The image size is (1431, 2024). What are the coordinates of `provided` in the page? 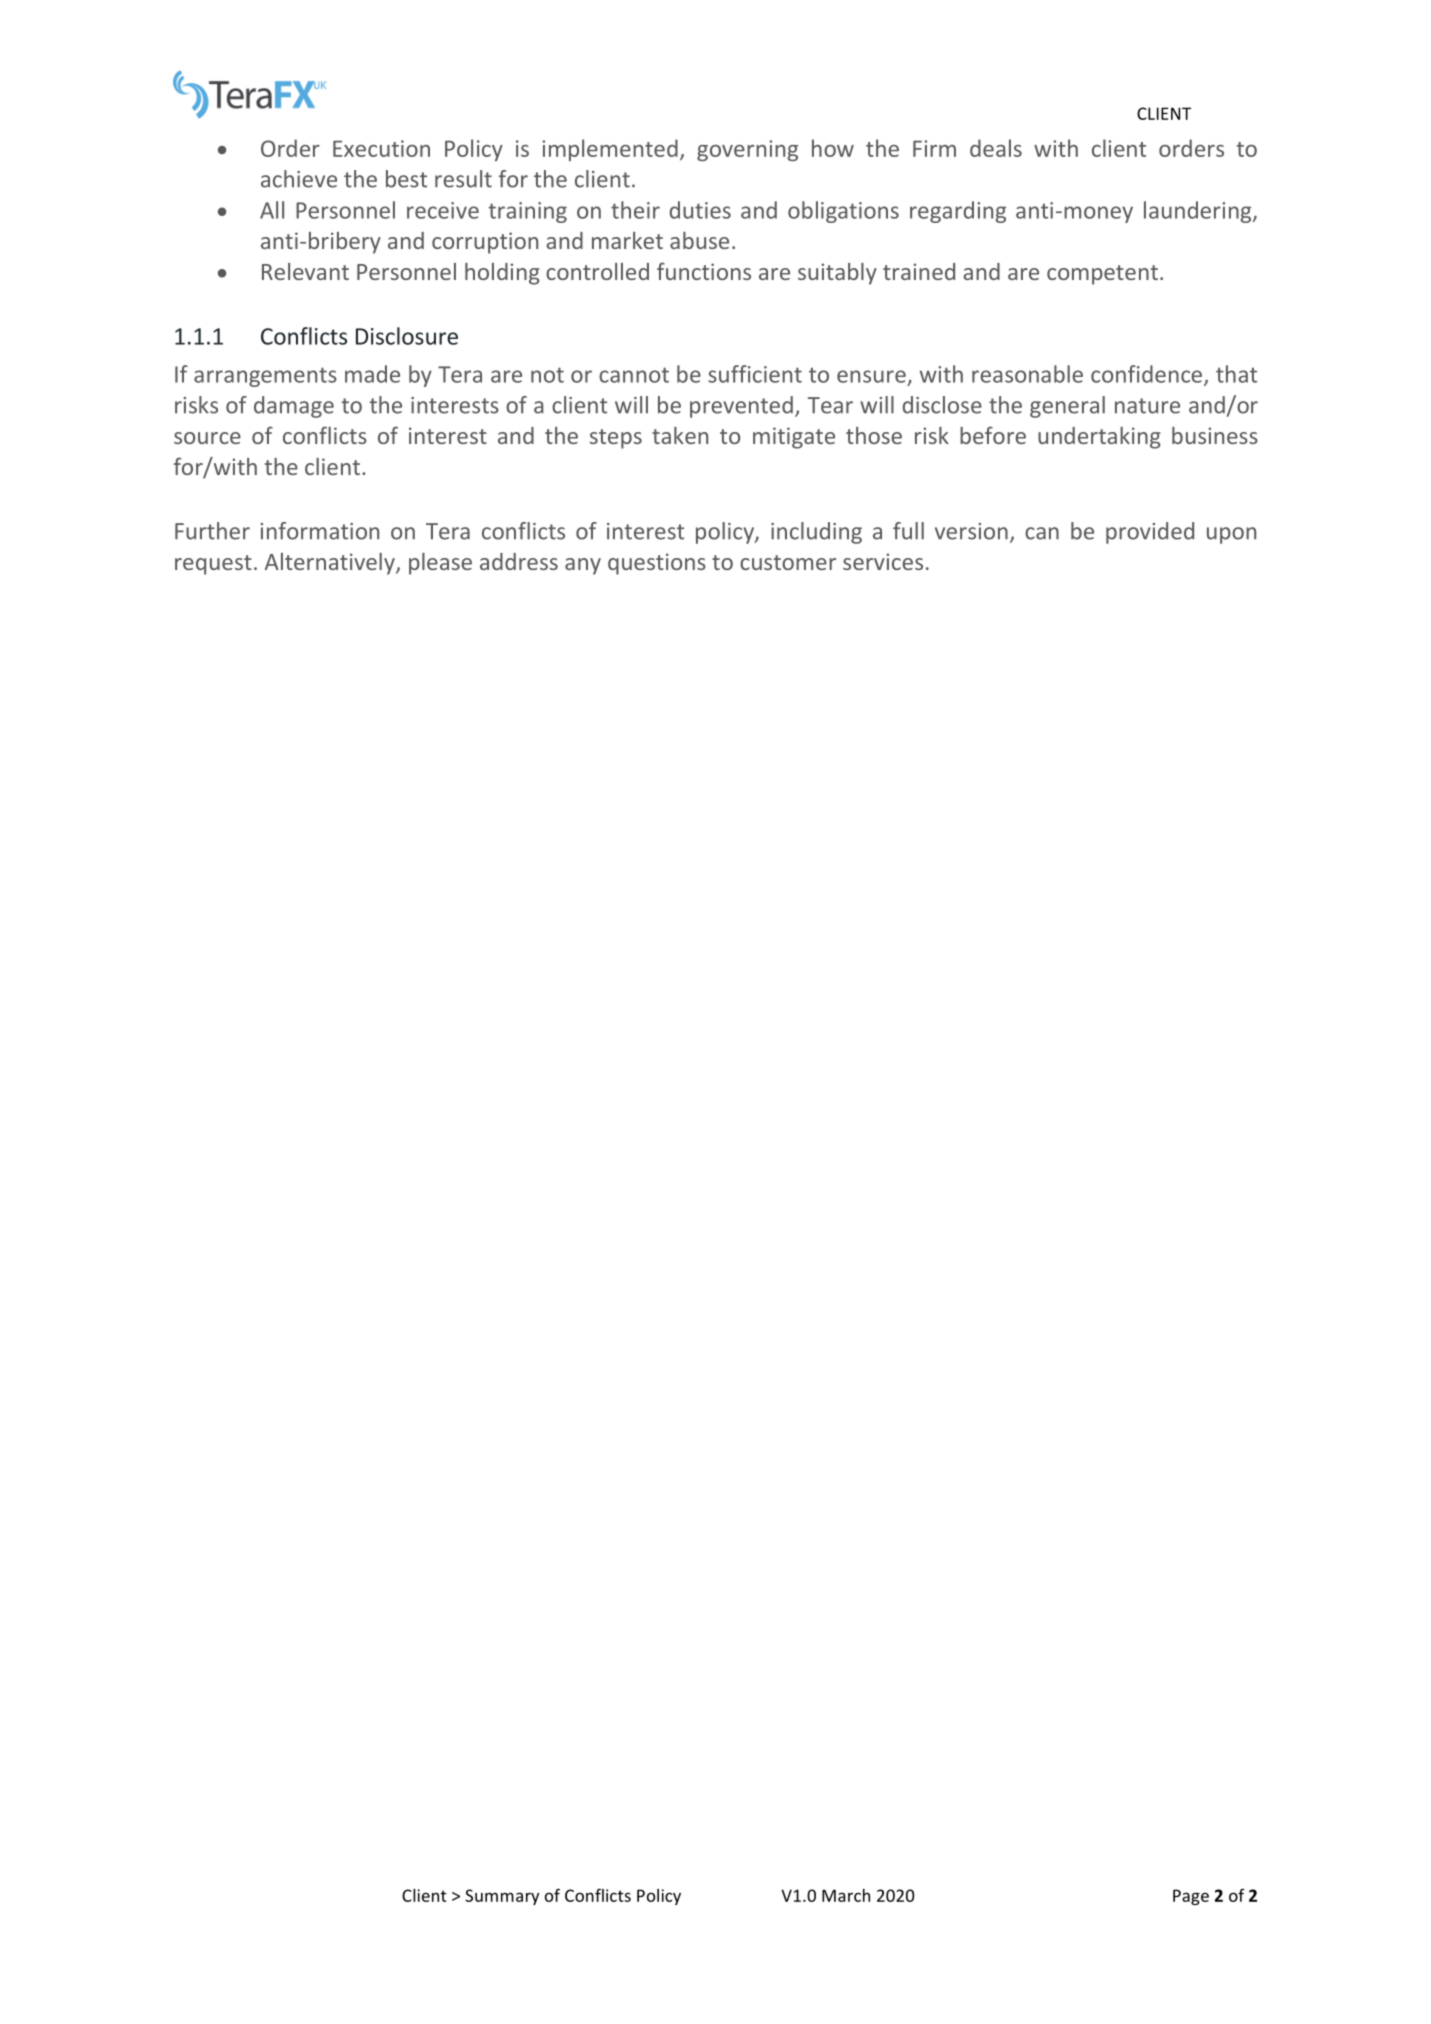 It's located at (1150, 533).
